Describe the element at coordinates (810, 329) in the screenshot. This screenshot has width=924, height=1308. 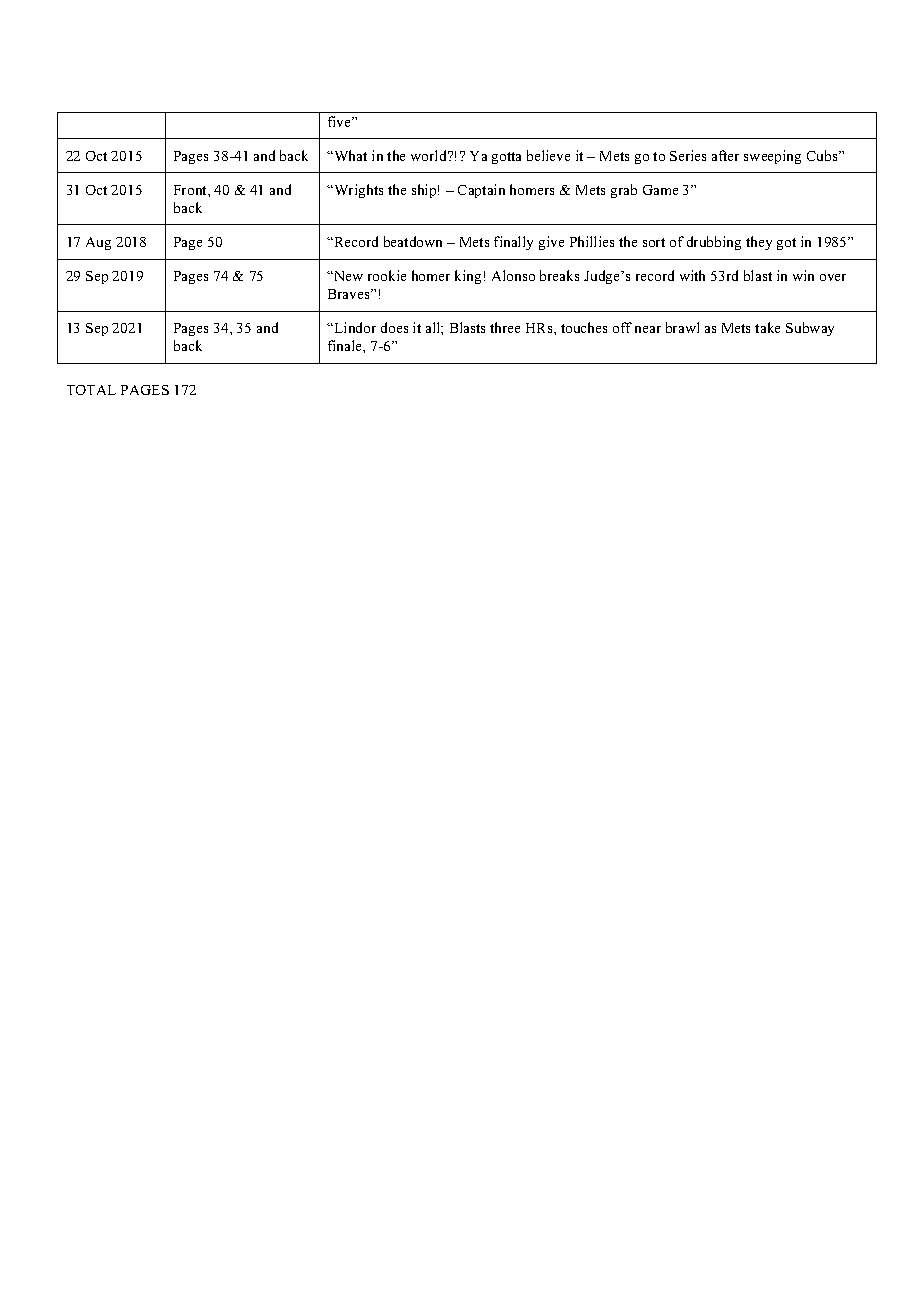
I see `Subway` at that location.
